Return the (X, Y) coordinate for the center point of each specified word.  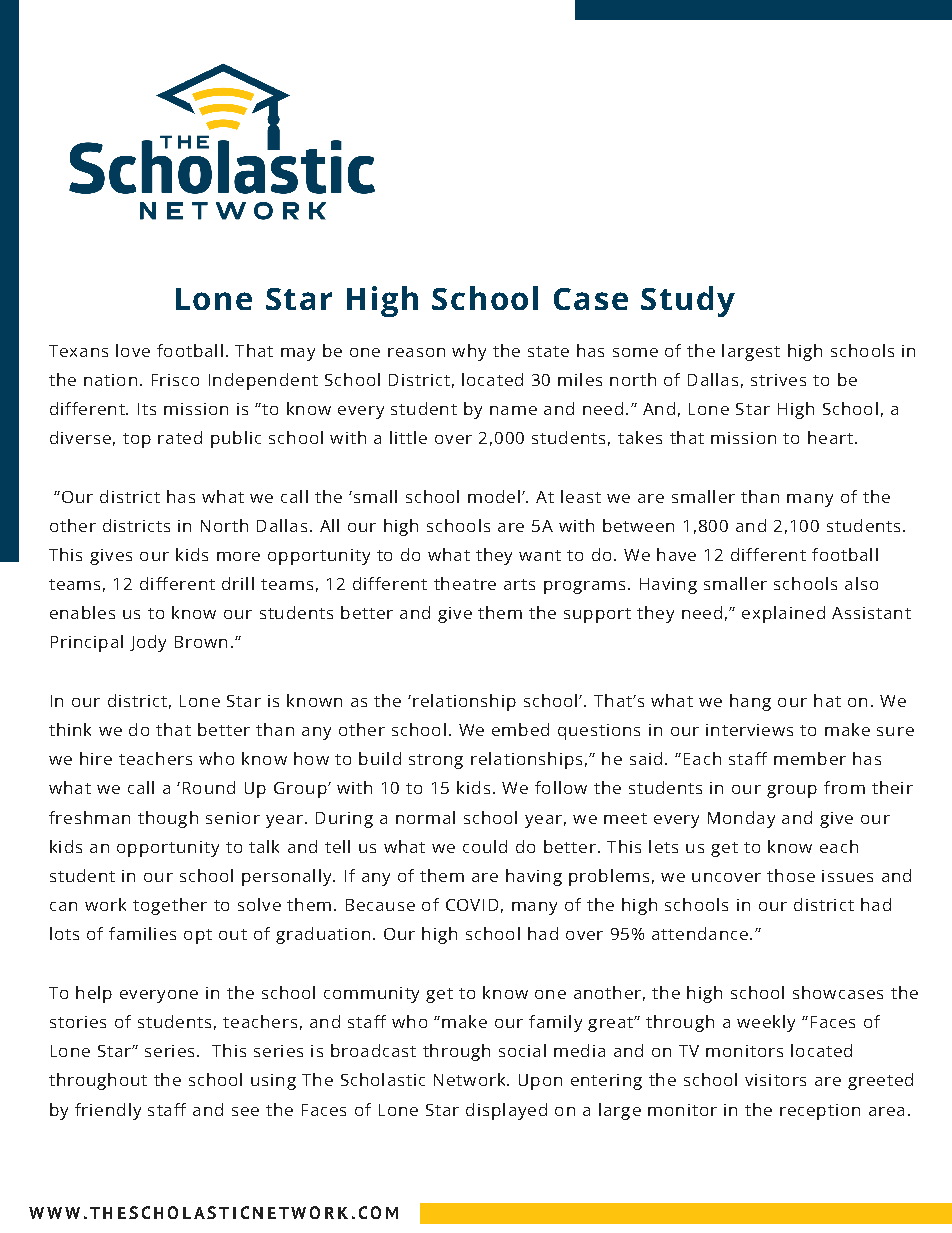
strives (778, 380)
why (469, 352)
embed (520, 729)
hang (750, 702)
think (70, 729)
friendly (108, 1111)
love (133, 350)
